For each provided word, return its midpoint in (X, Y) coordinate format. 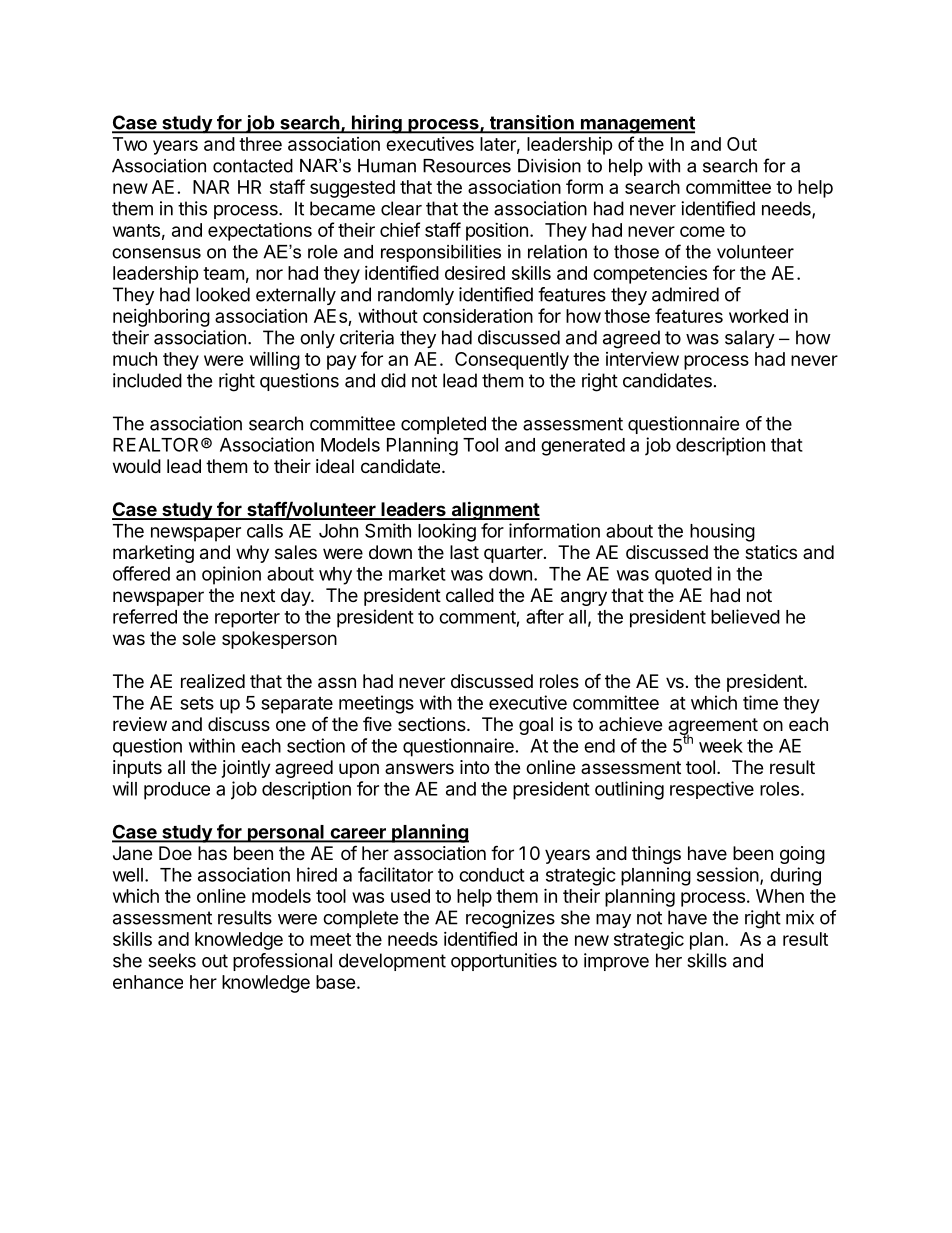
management (637, 125)
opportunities (504, 962)
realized (213, 681)
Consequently (512, 361)
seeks (172, 960)
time (760, 702)
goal (536, 726)
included (147, 380)
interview (642, 359)
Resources (467, 166)
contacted (253, 166)
